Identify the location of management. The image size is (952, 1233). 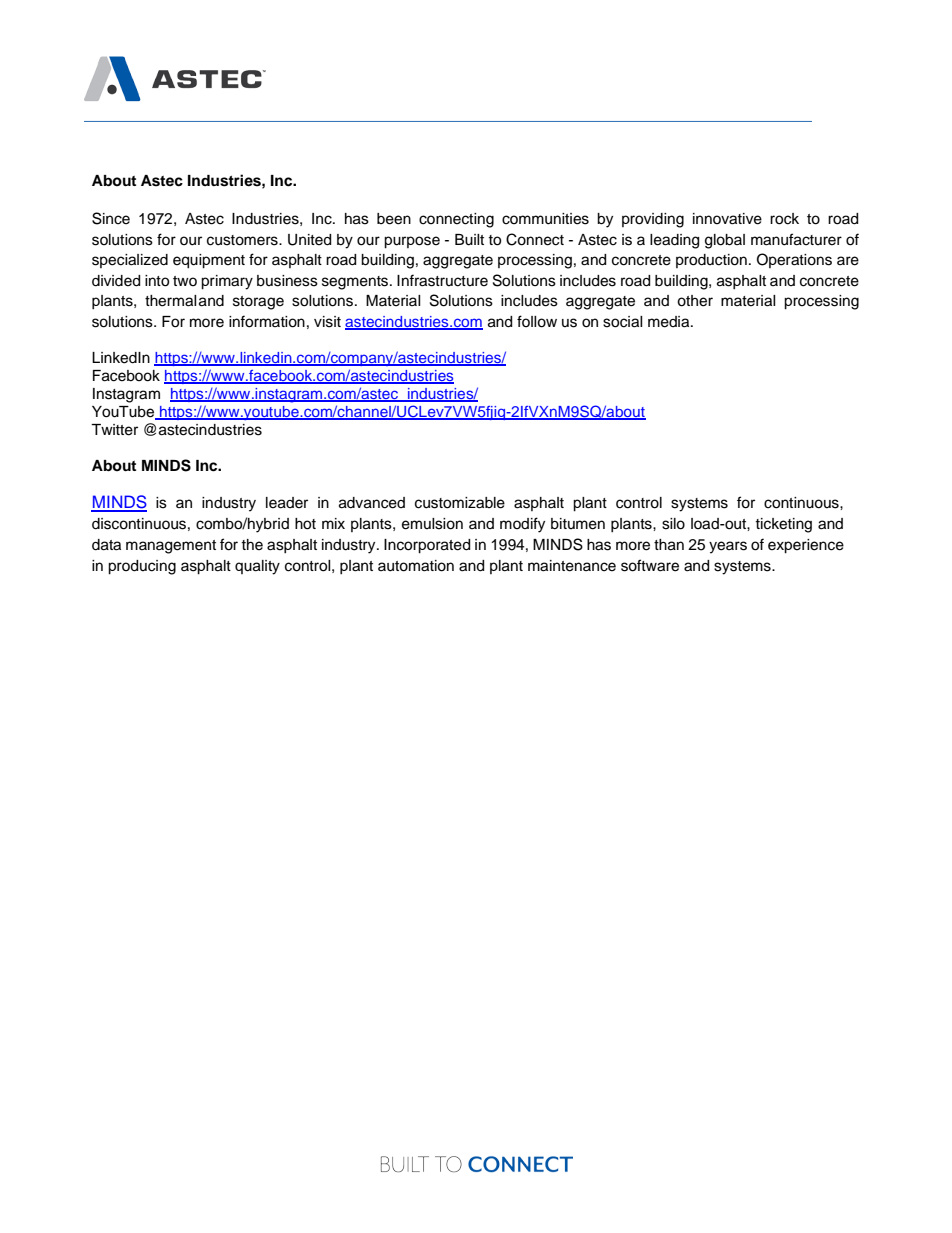
(171, 547).
